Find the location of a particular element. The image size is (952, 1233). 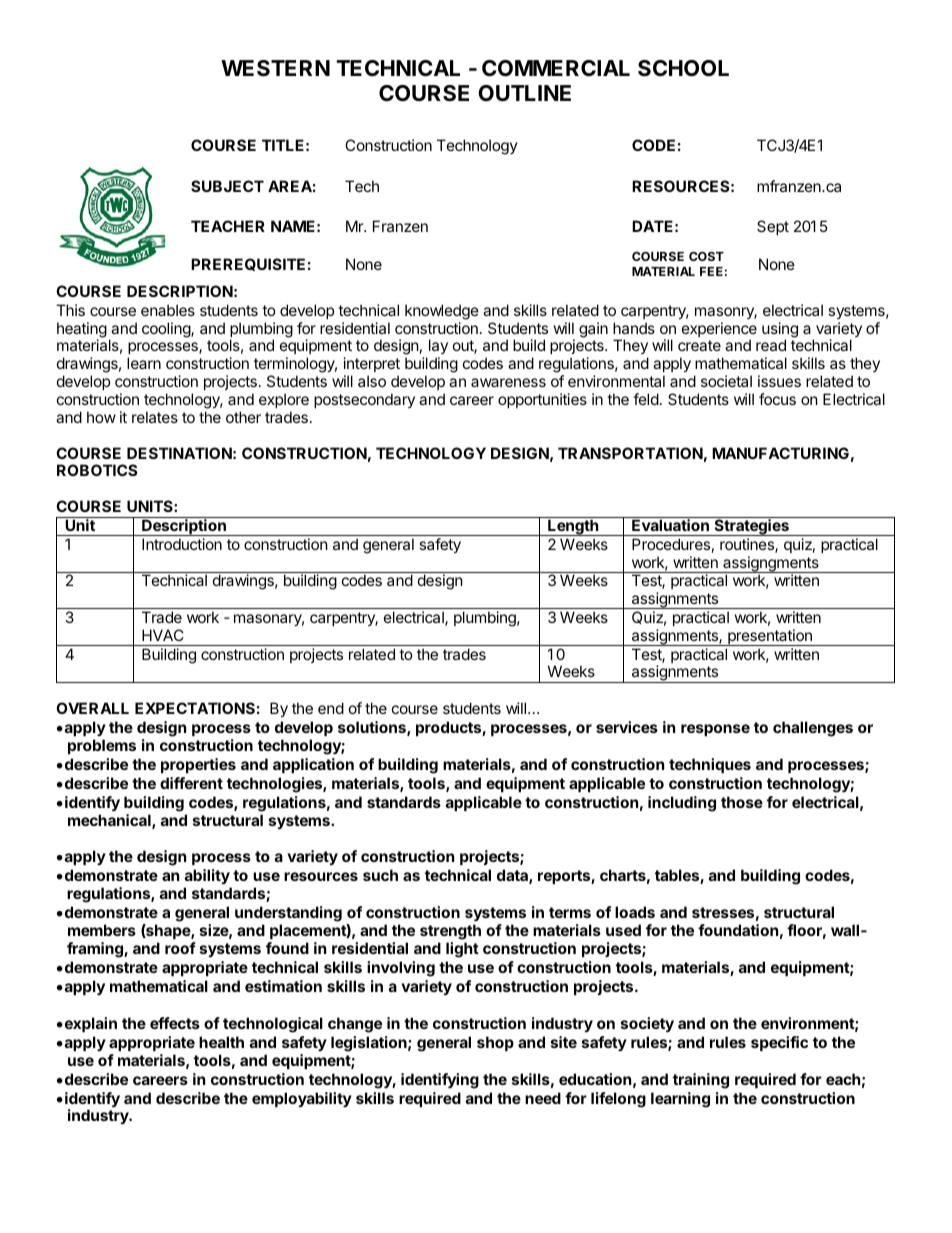

effects is located at coordinates (175, 1023).
